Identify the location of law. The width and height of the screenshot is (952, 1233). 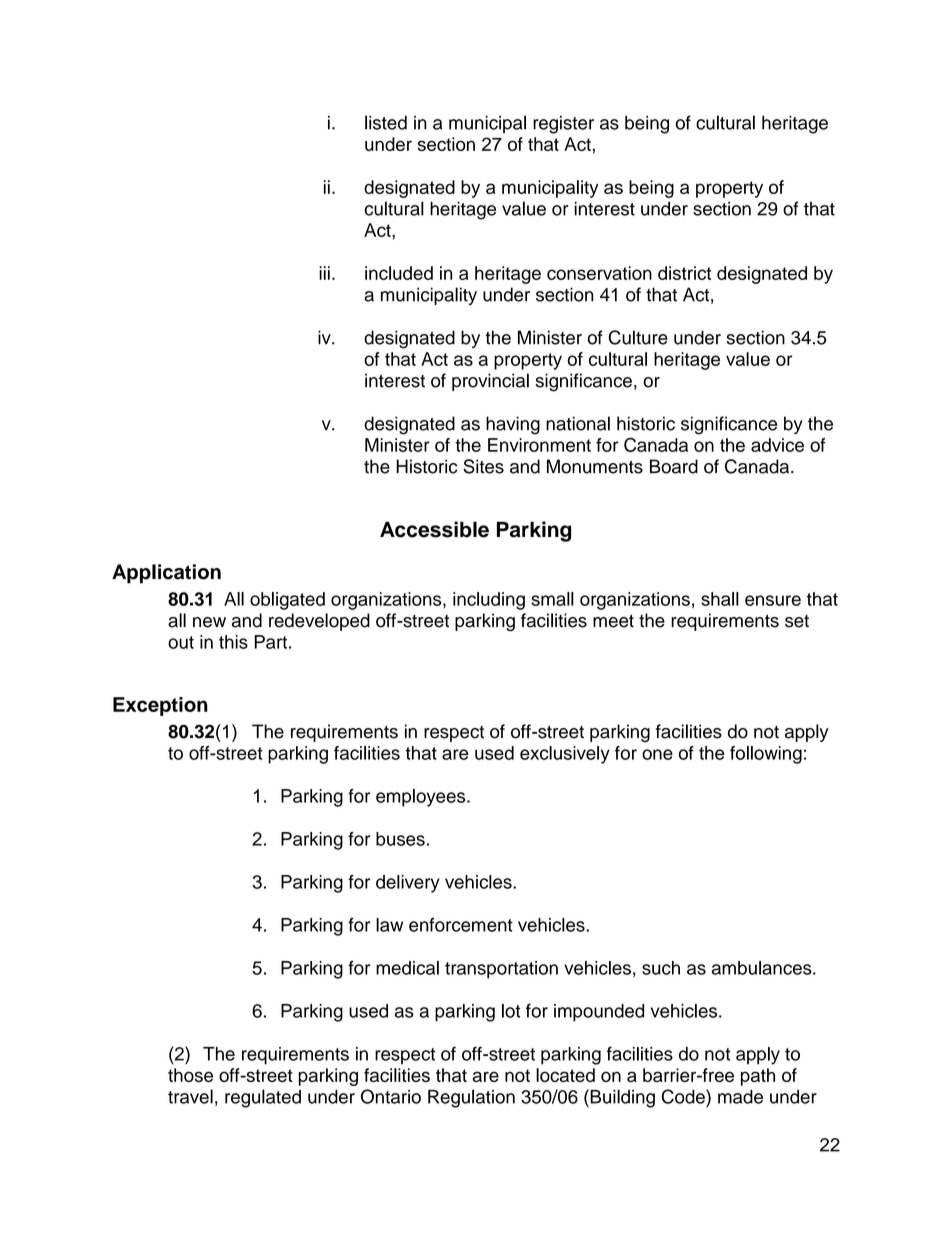
(389, 925).
